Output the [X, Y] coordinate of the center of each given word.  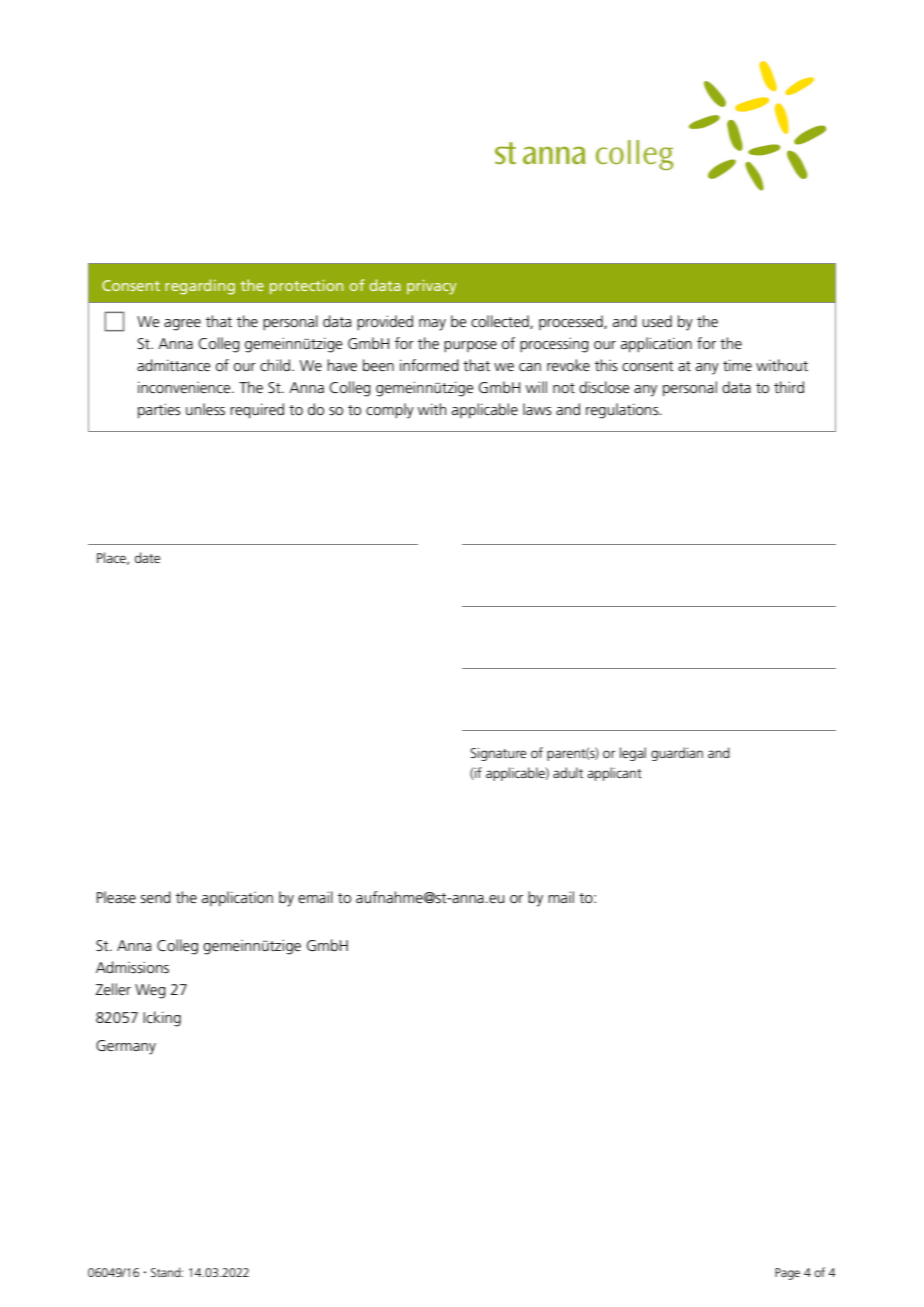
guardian [677, 754]
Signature [498, 754]
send [156, 897]
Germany [126, 1047]
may [432, 325]
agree [182, 325]
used [657, 321]
